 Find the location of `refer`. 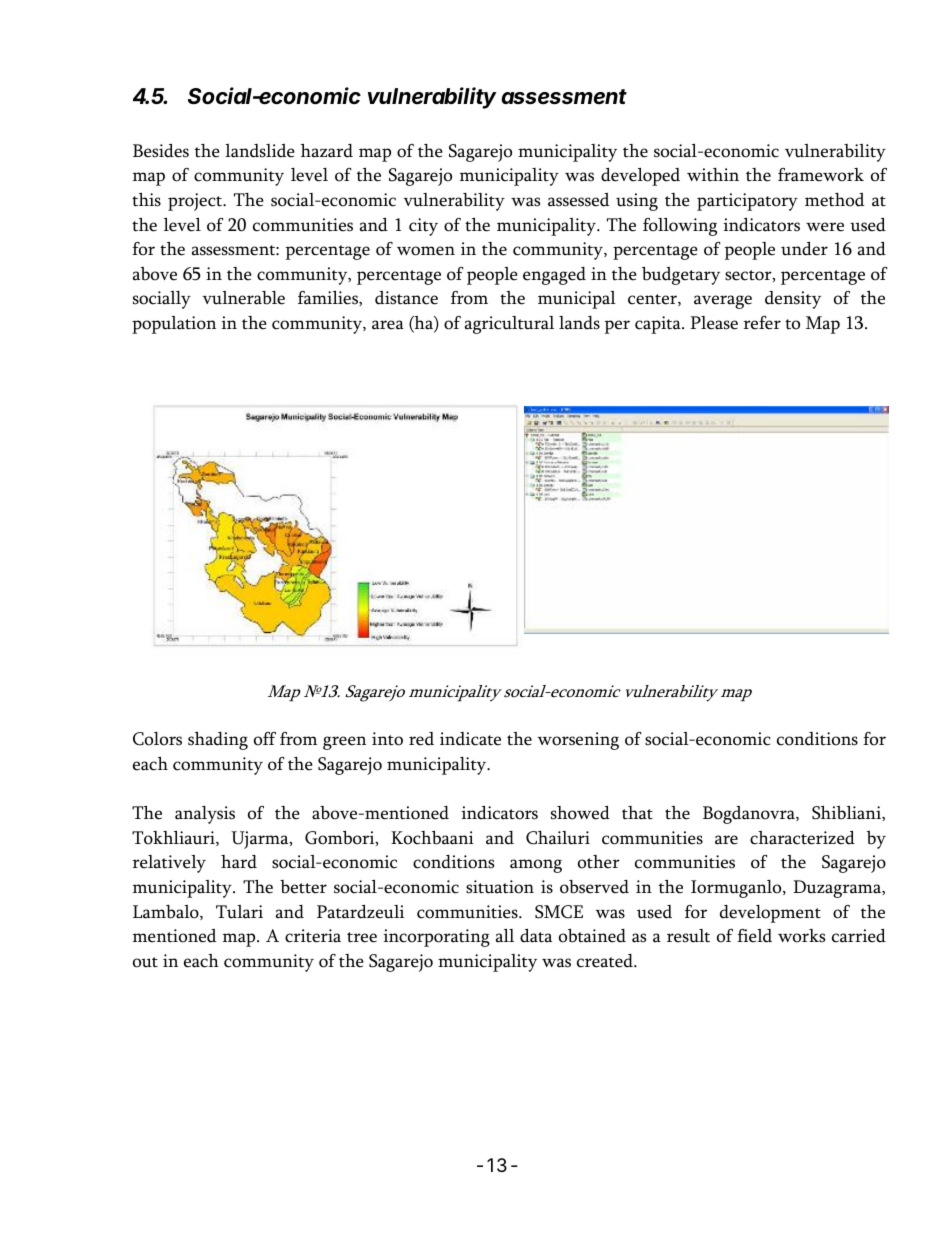

refer is located at coordinates (762, 323).
